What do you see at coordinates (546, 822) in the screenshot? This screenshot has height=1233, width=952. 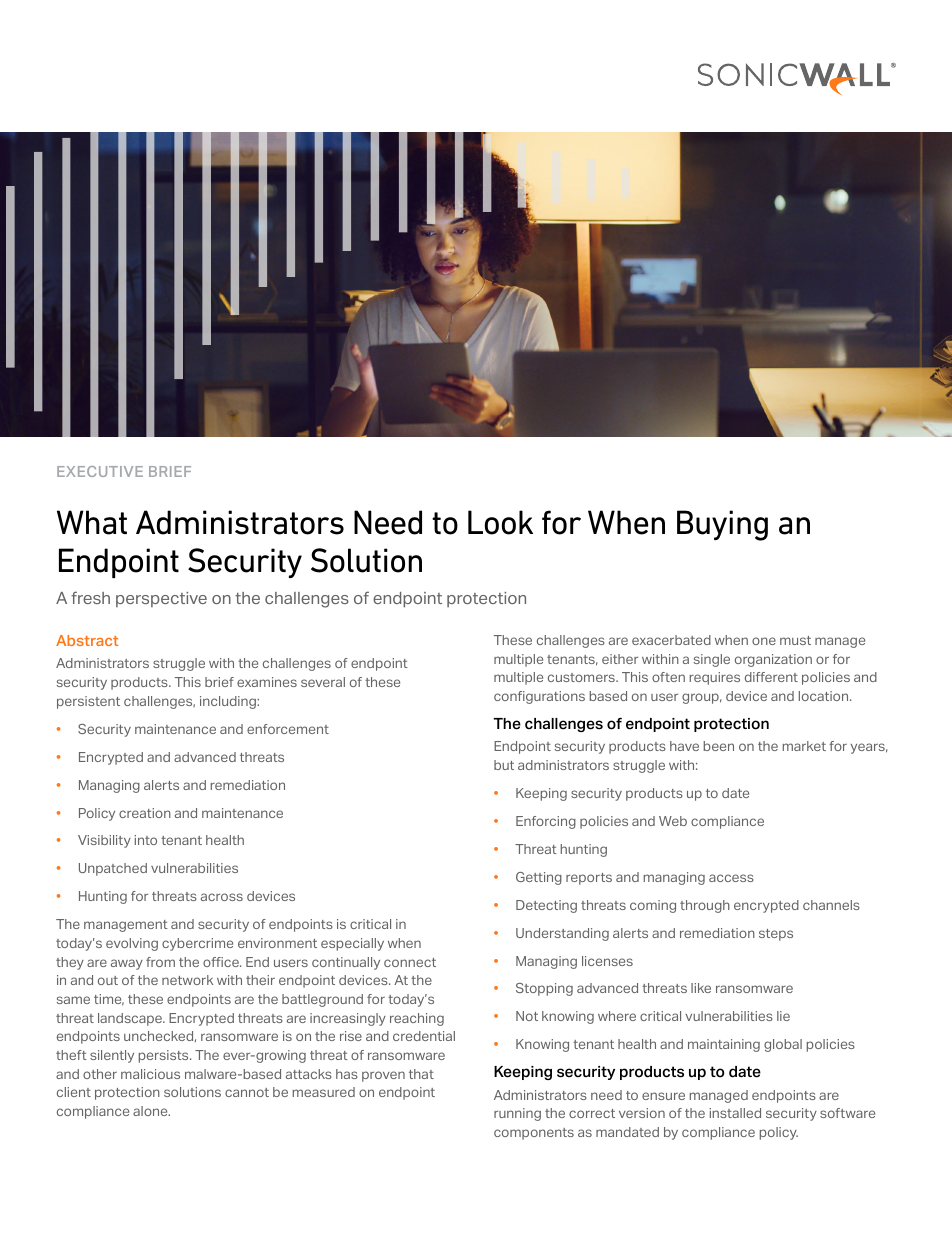 I see `Enforcing` at bounding box center [546, 822].
